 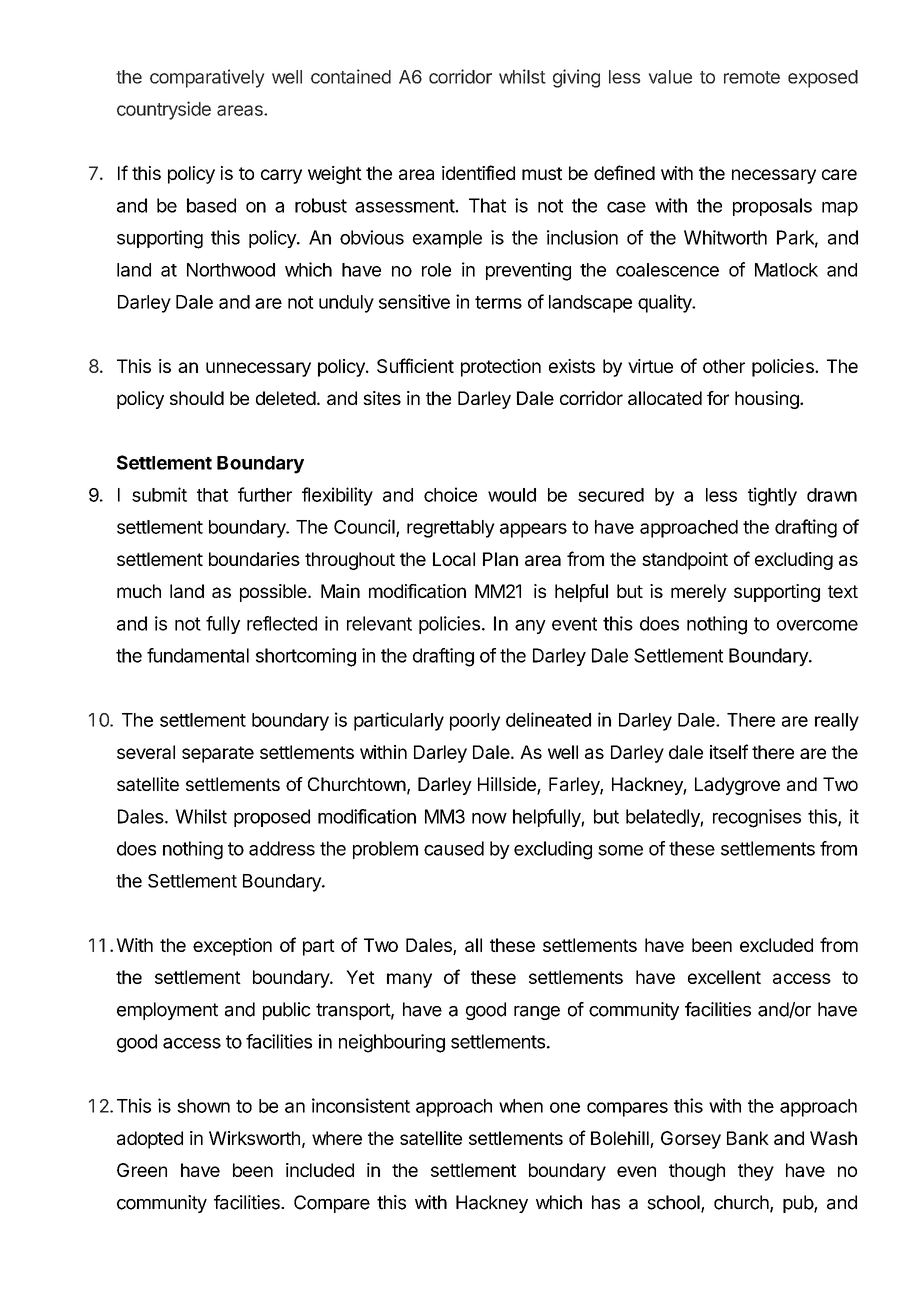 I want to click on when, so click(x=521, y=1106).
